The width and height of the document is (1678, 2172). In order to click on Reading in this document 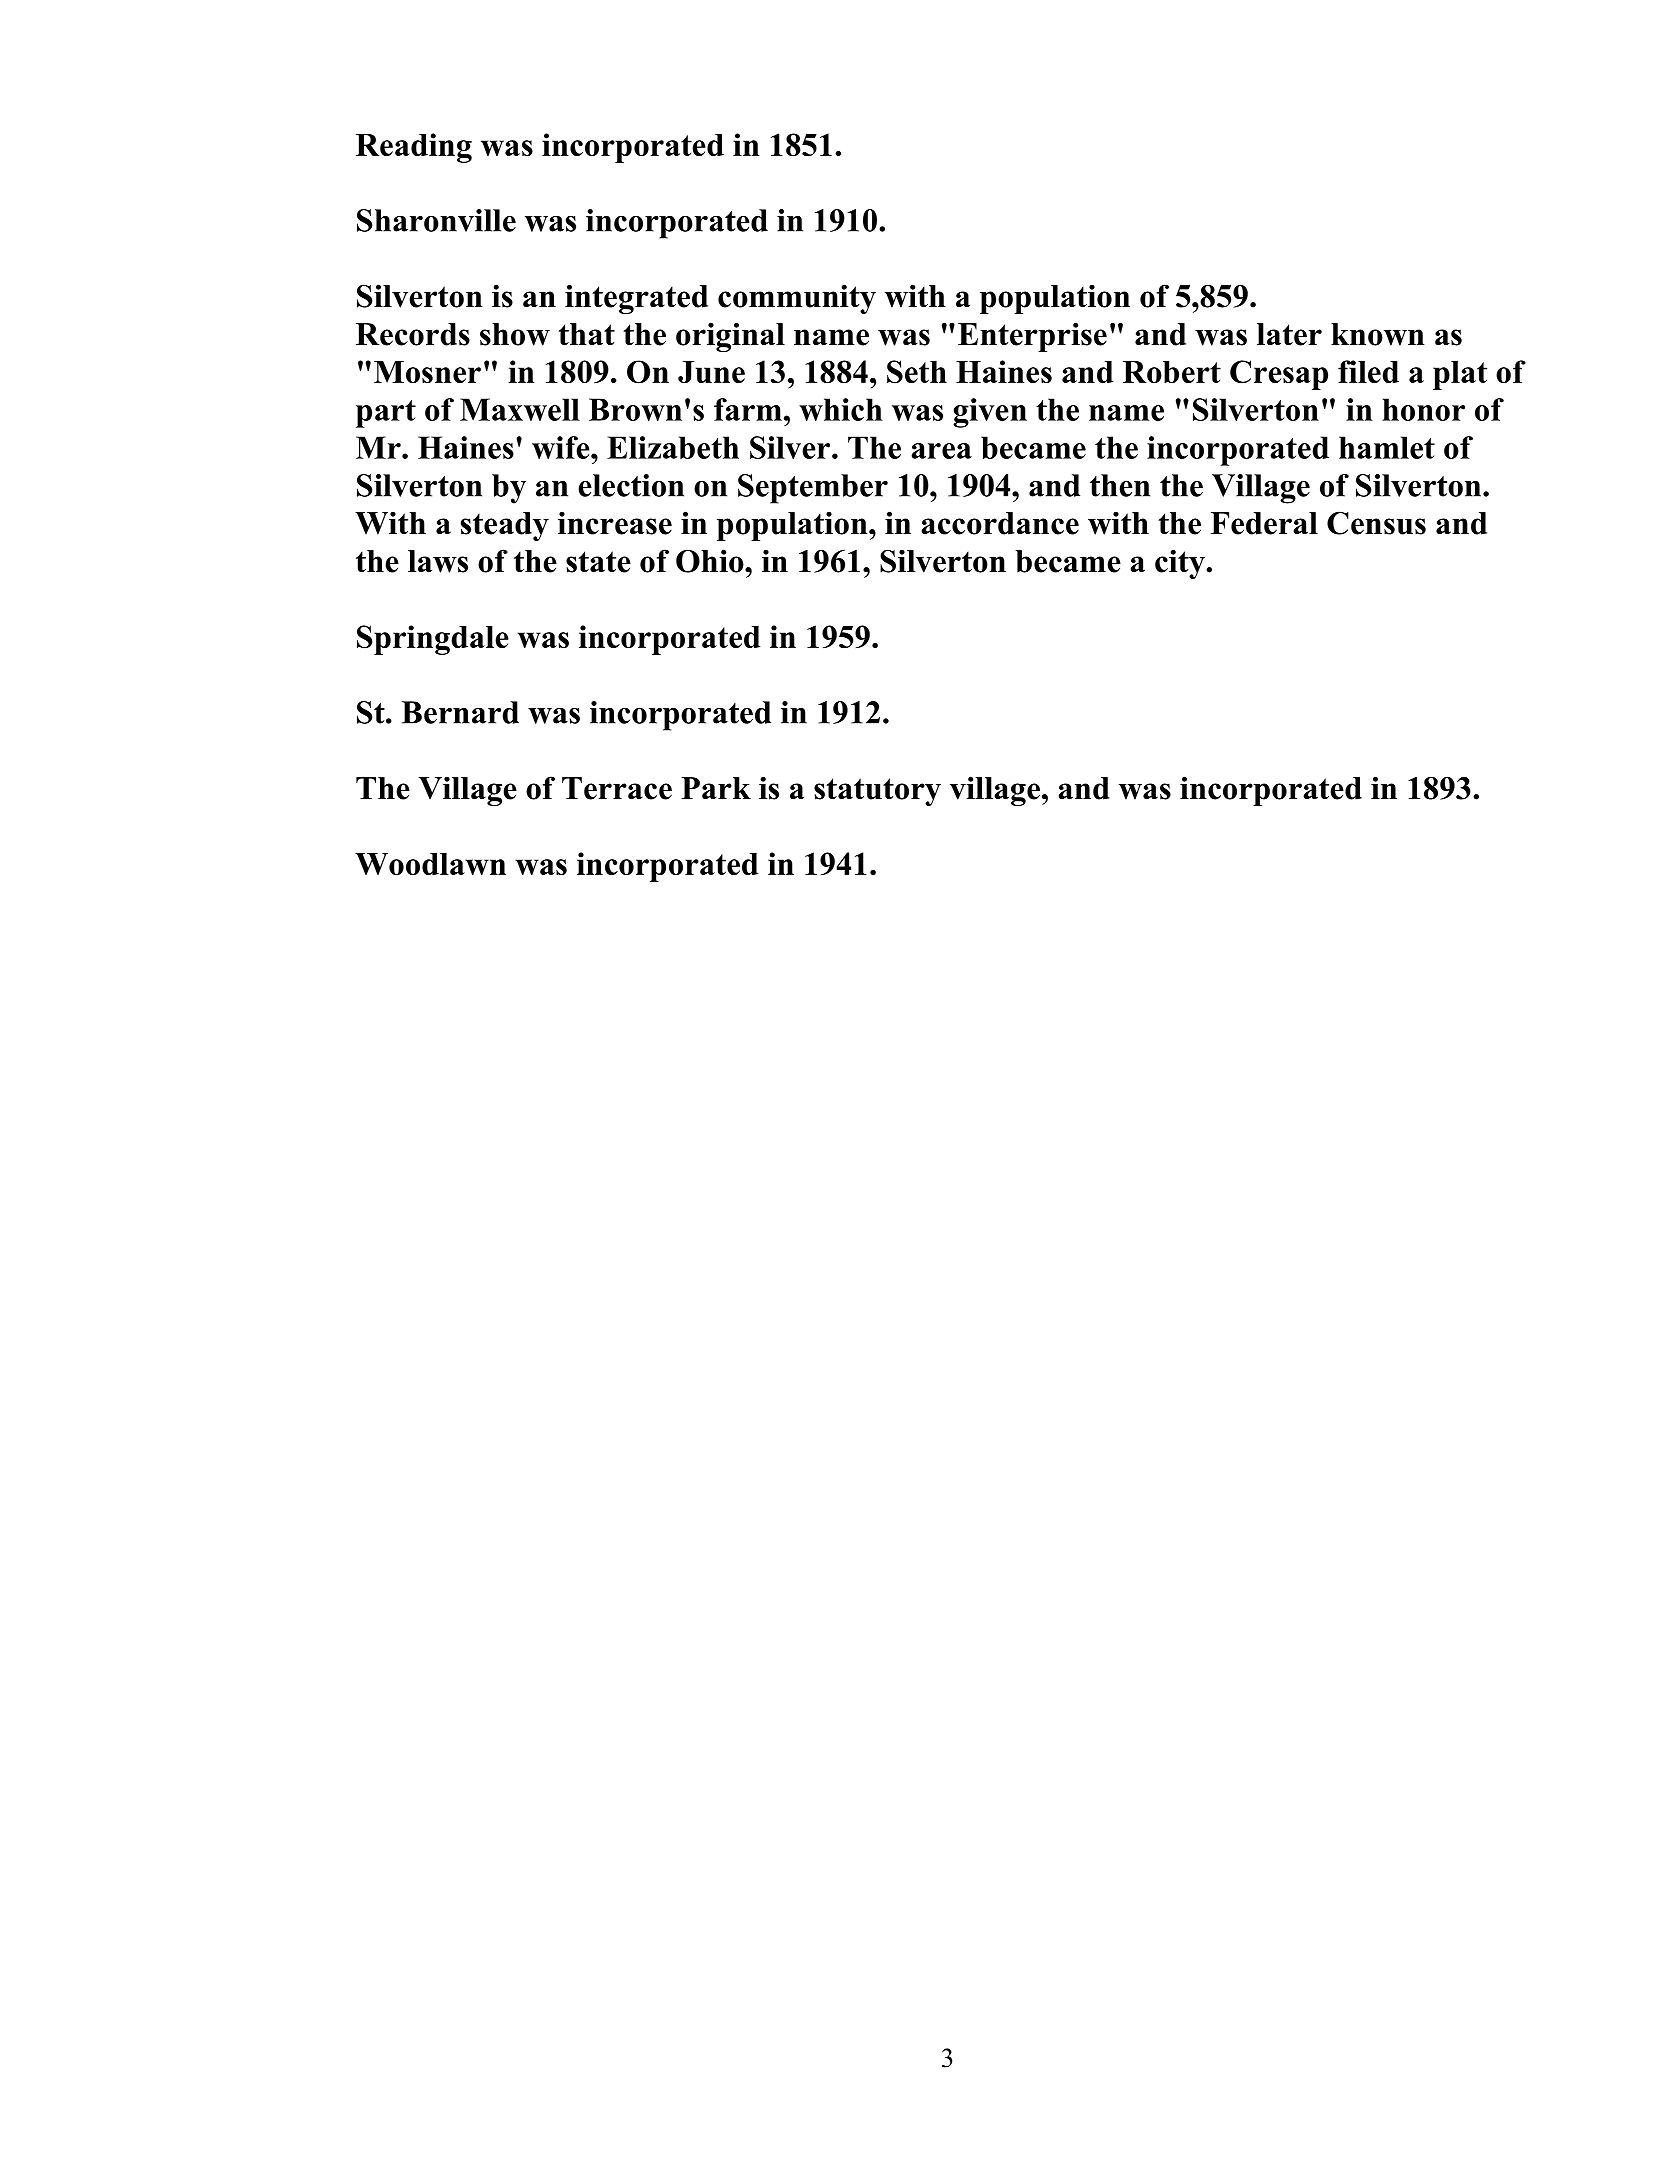, I will do `click(414, 148)`.
